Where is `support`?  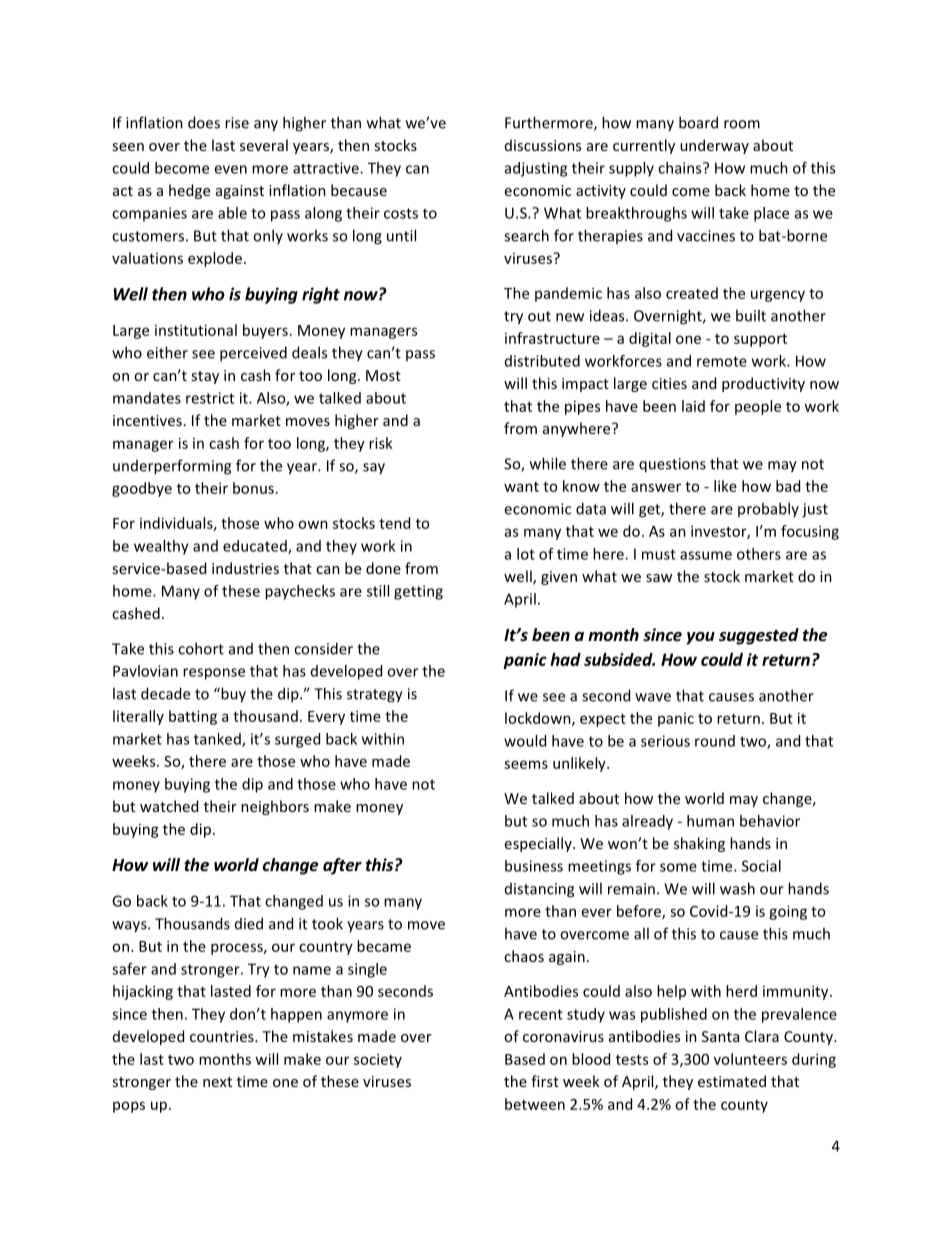 support is located at coordinates (760, 340).
